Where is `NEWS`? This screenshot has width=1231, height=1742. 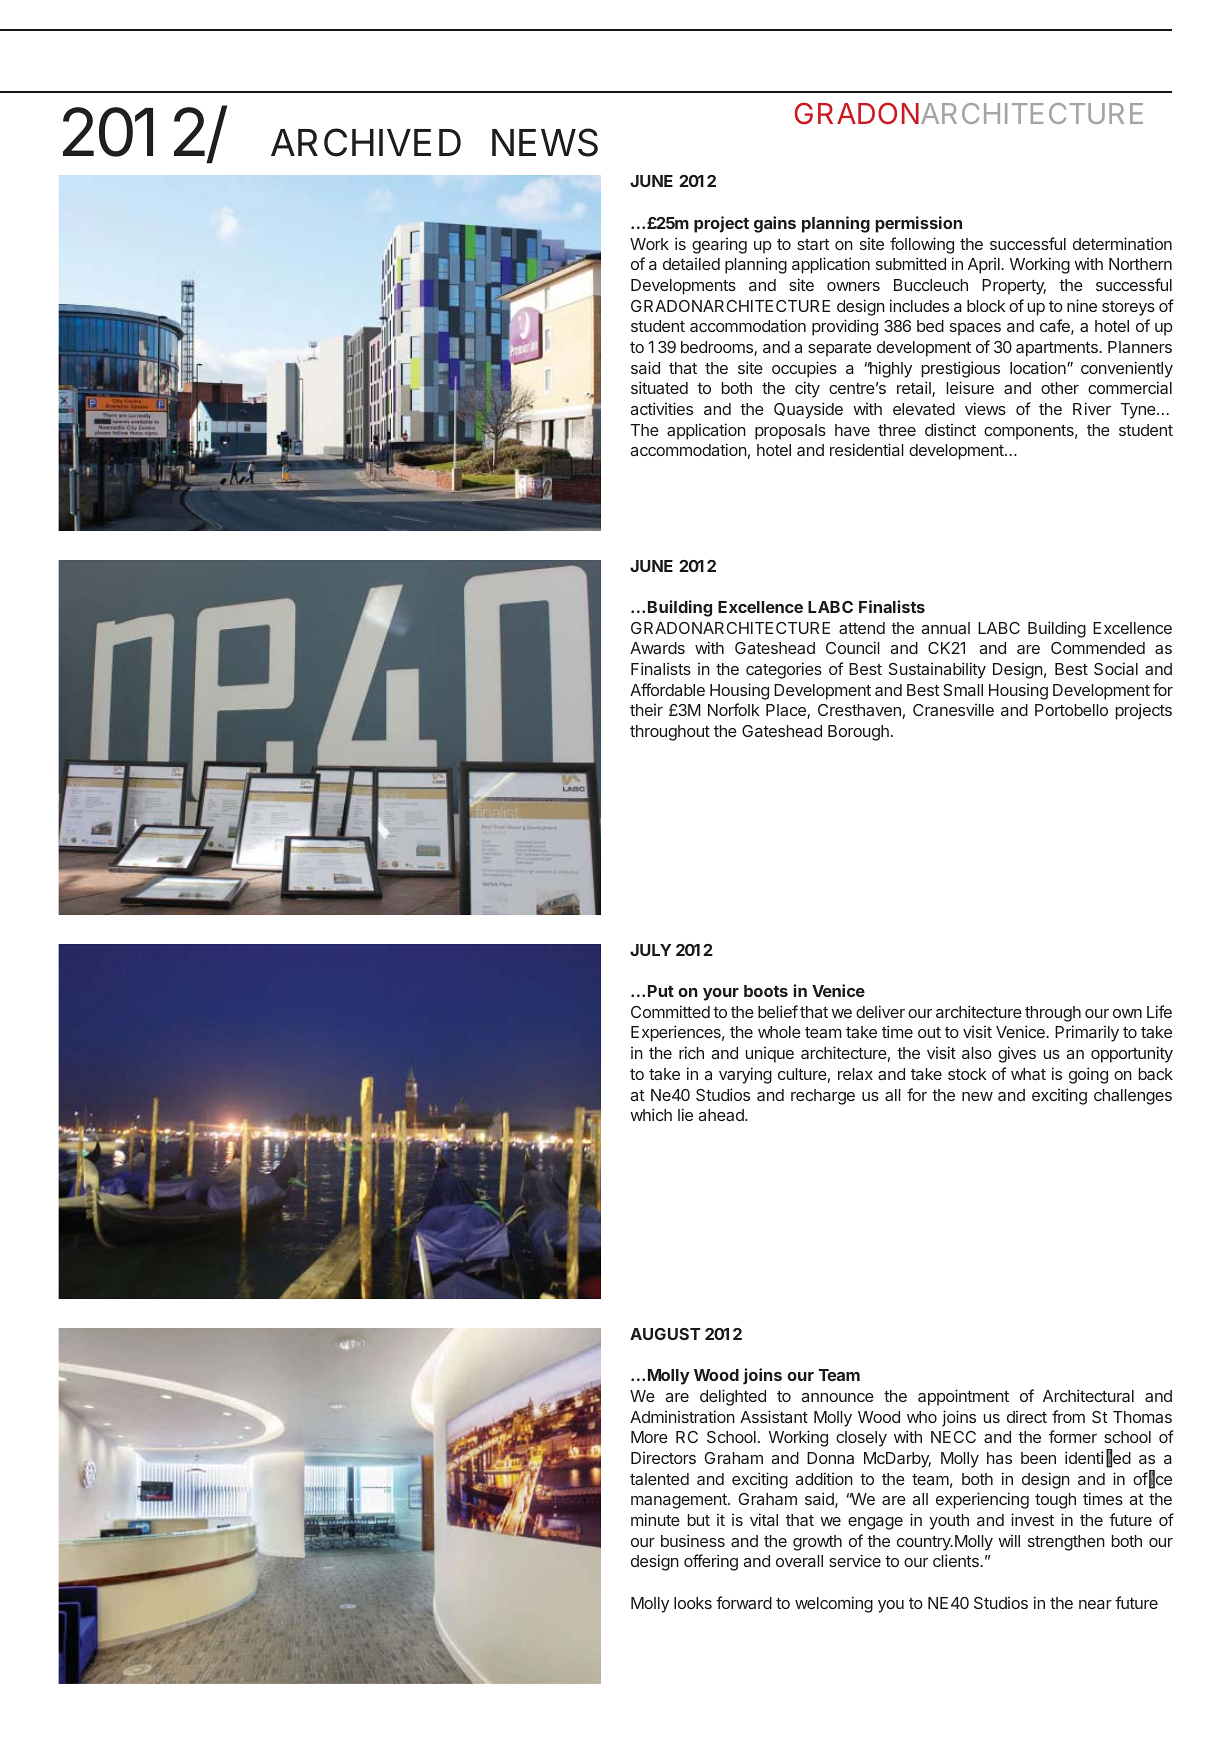 NEWS is located at coordinates (545, 142).
